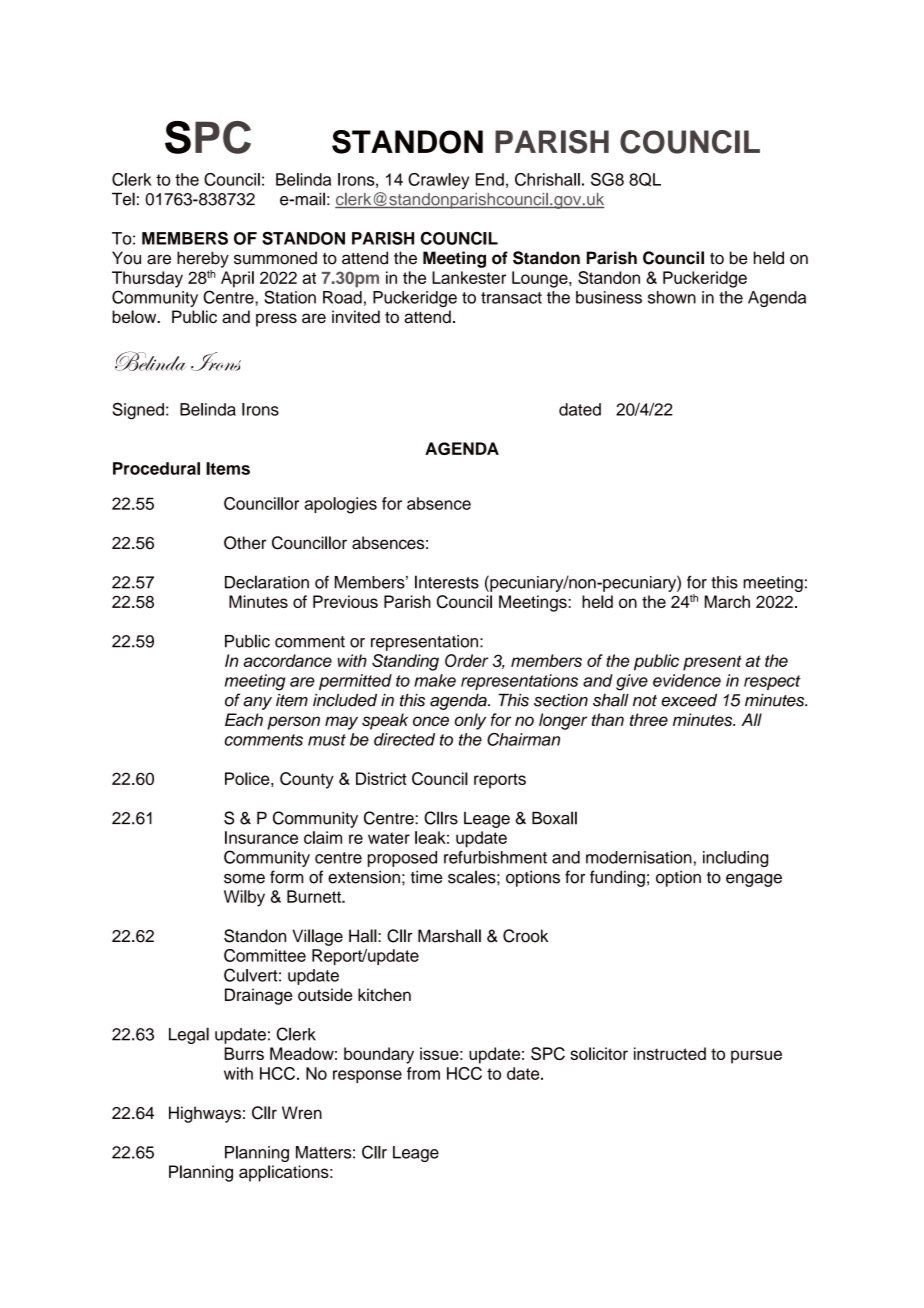 This document has height=1308, width=924. I want to click on Highways, so click(205, 1114).
